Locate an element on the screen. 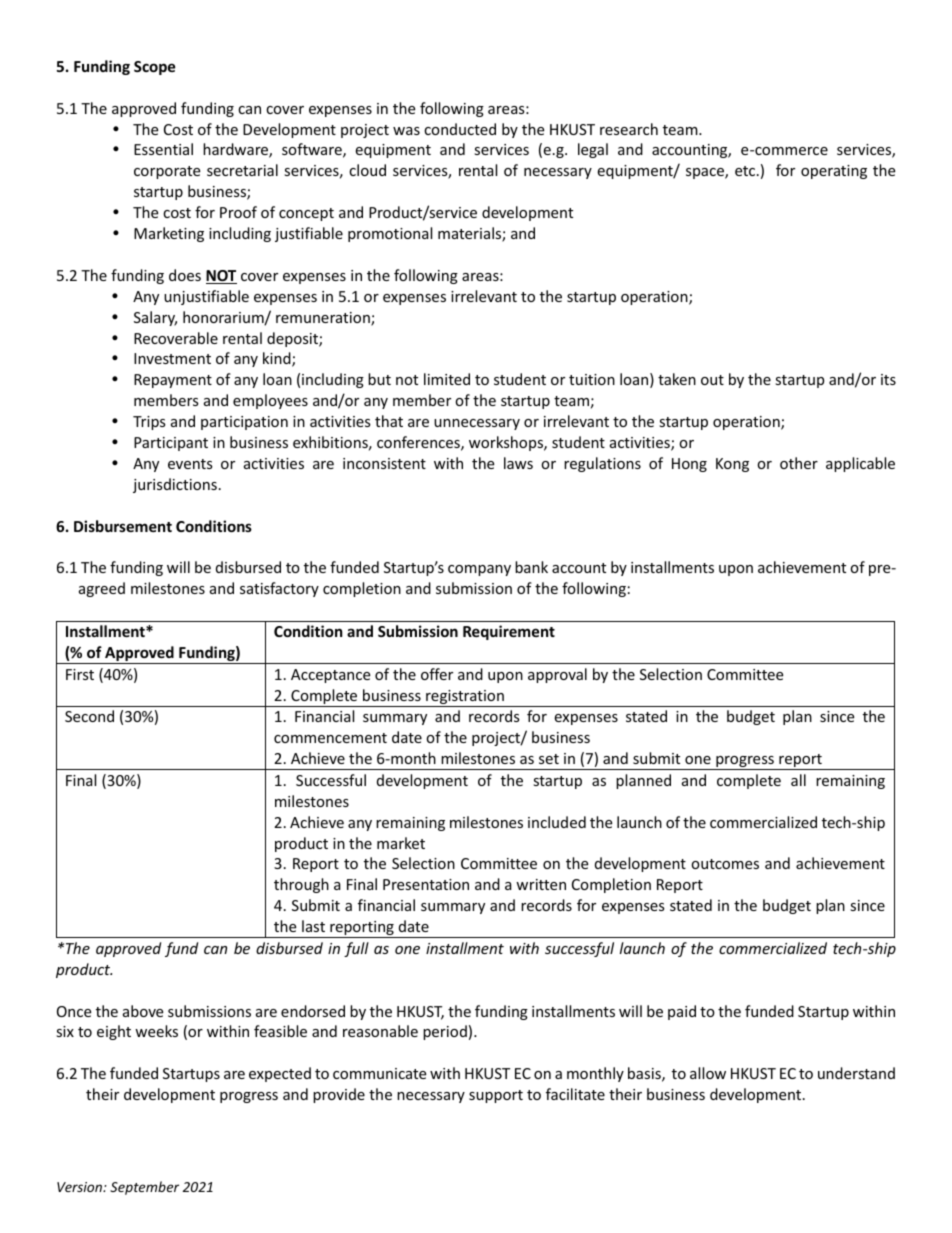  September is located at coordinates (144, 1188).
